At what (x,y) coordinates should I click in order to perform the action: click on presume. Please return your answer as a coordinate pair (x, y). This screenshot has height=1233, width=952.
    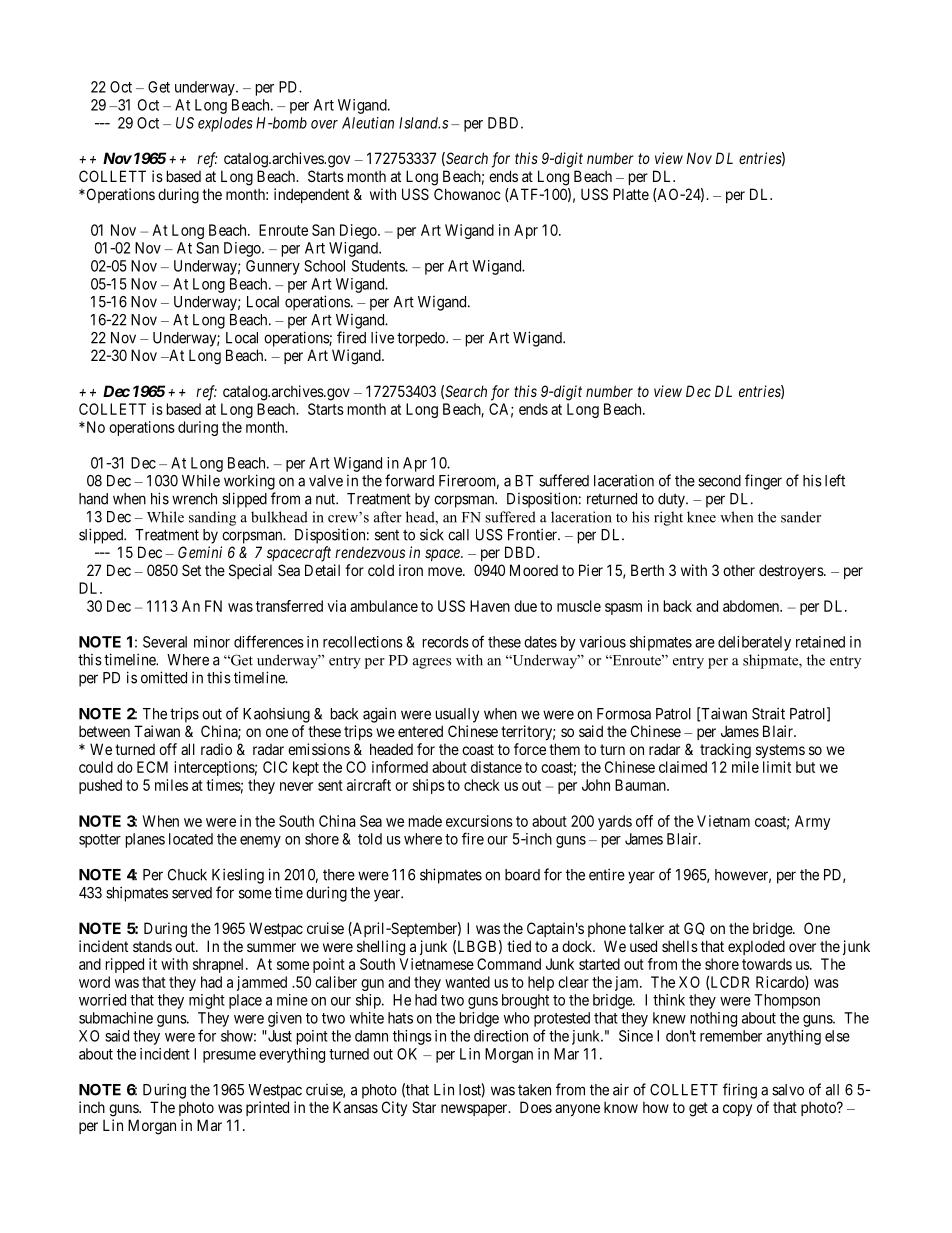
    Looking at the image, I should click on (229, 1057).
